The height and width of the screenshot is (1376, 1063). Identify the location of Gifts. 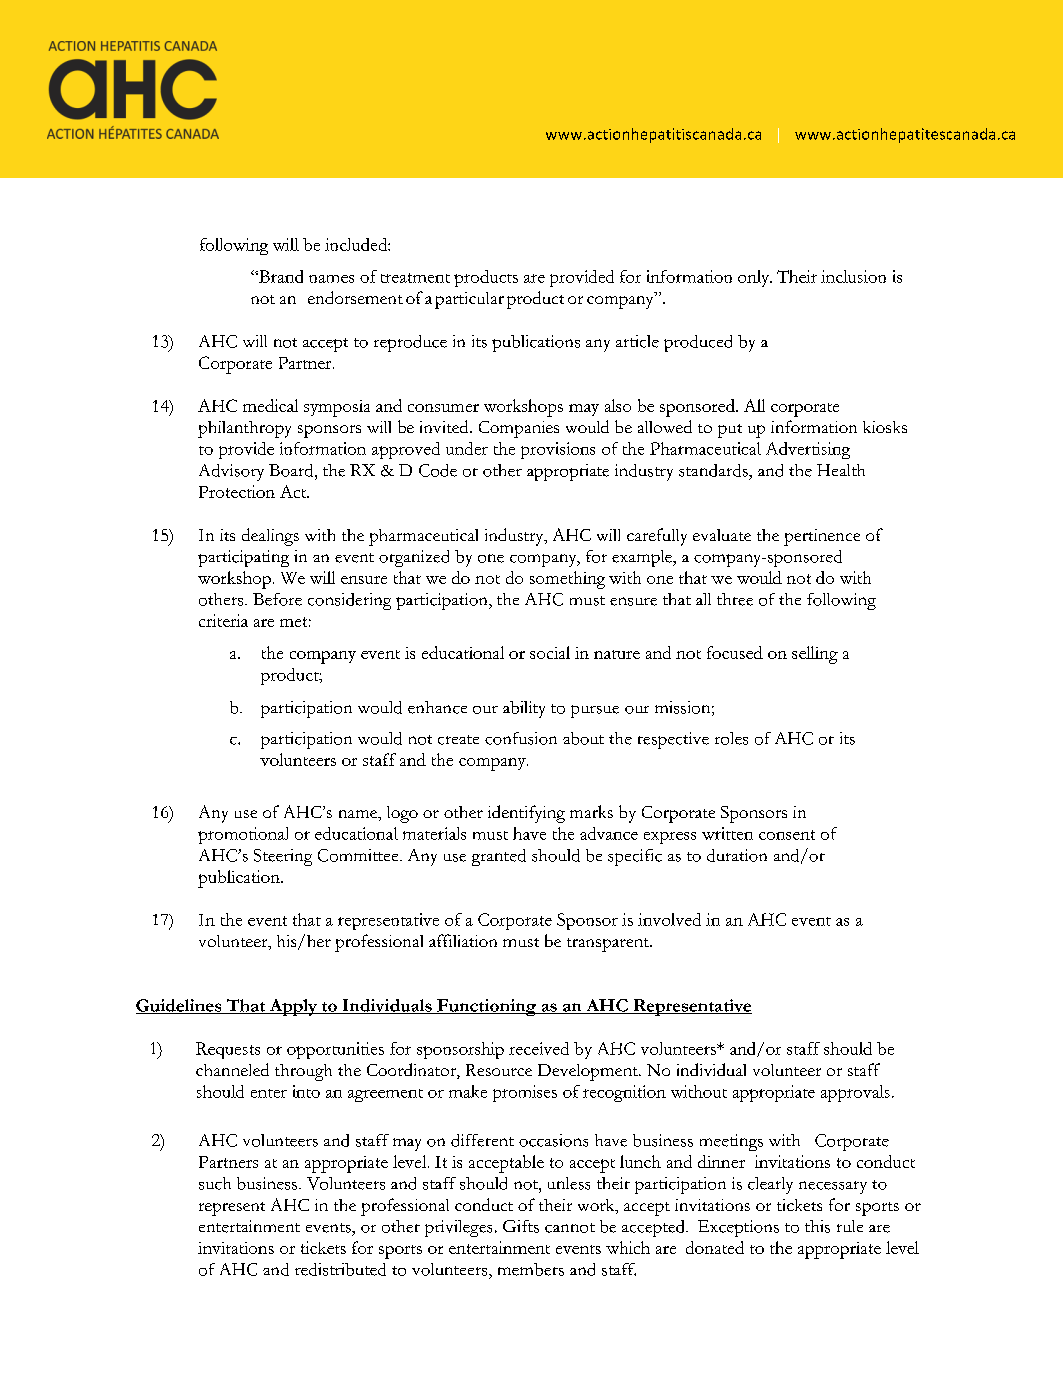
(521, 1226).
